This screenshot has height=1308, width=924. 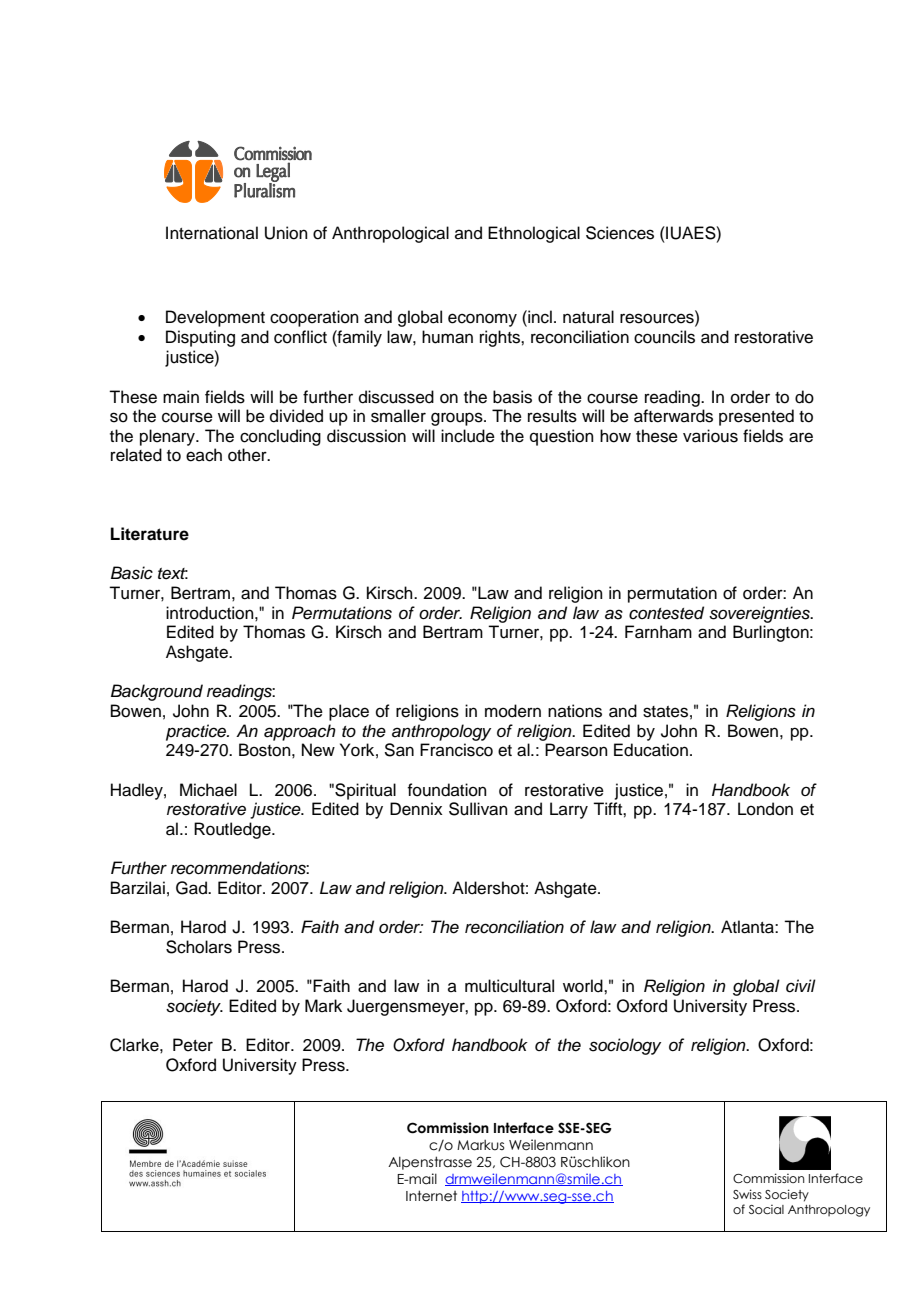 I want to click on economy, so click(x=482, y=320).
